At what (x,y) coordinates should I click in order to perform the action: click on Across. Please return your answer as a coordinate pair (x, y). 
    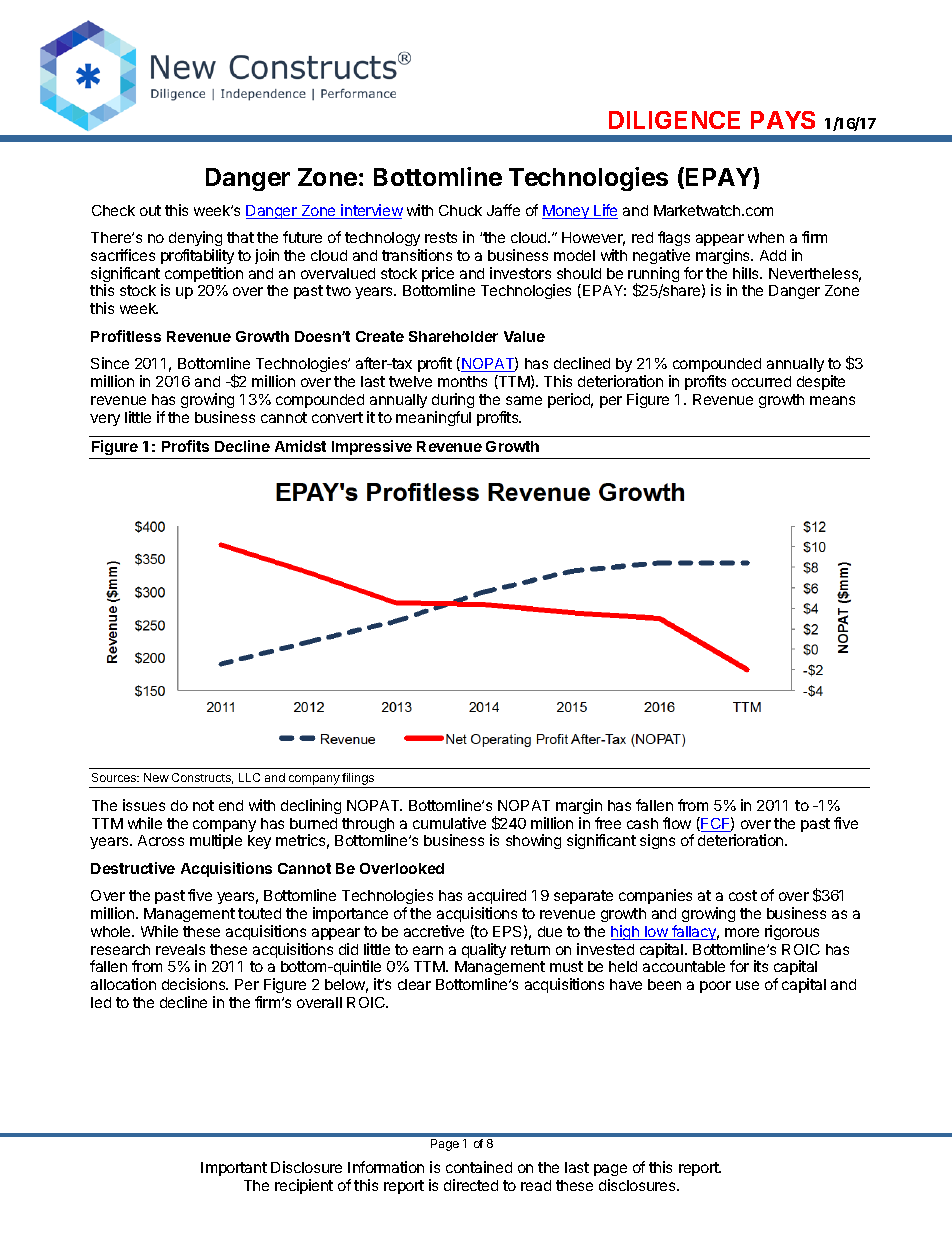
    Looking at the image, I should click on (161, 840).
